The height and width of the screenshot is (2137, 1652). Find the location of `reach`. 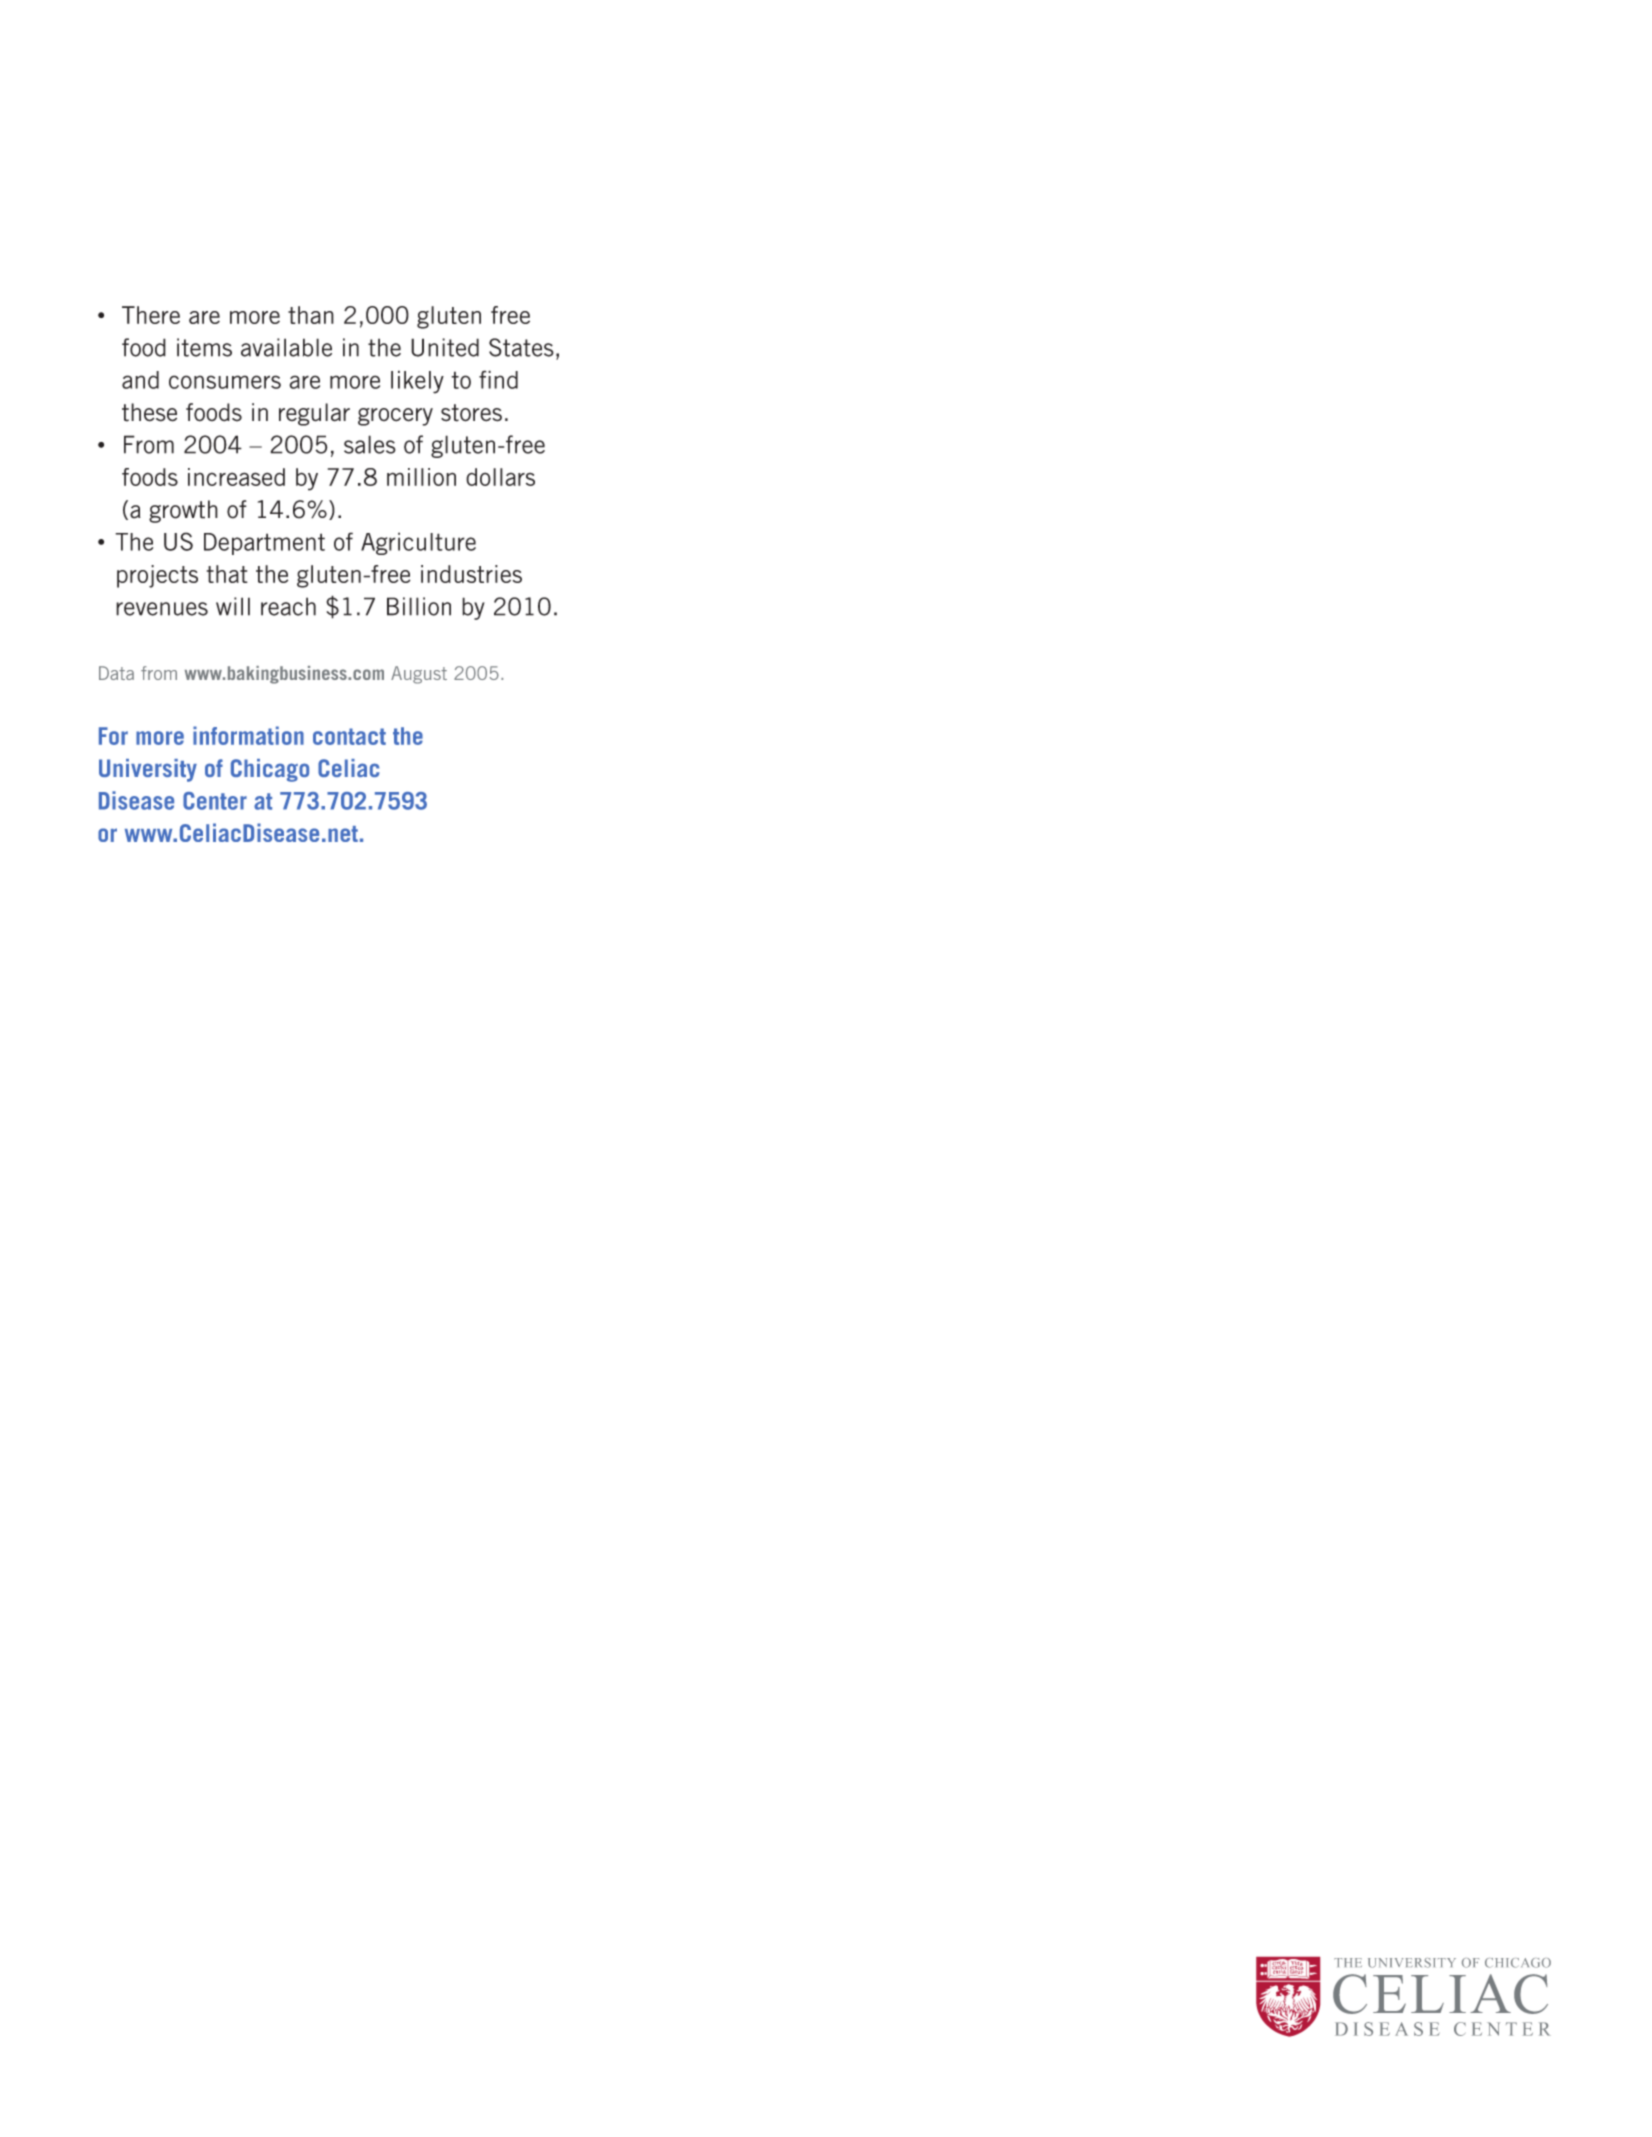

reach is located at coordinates (288, 606).
